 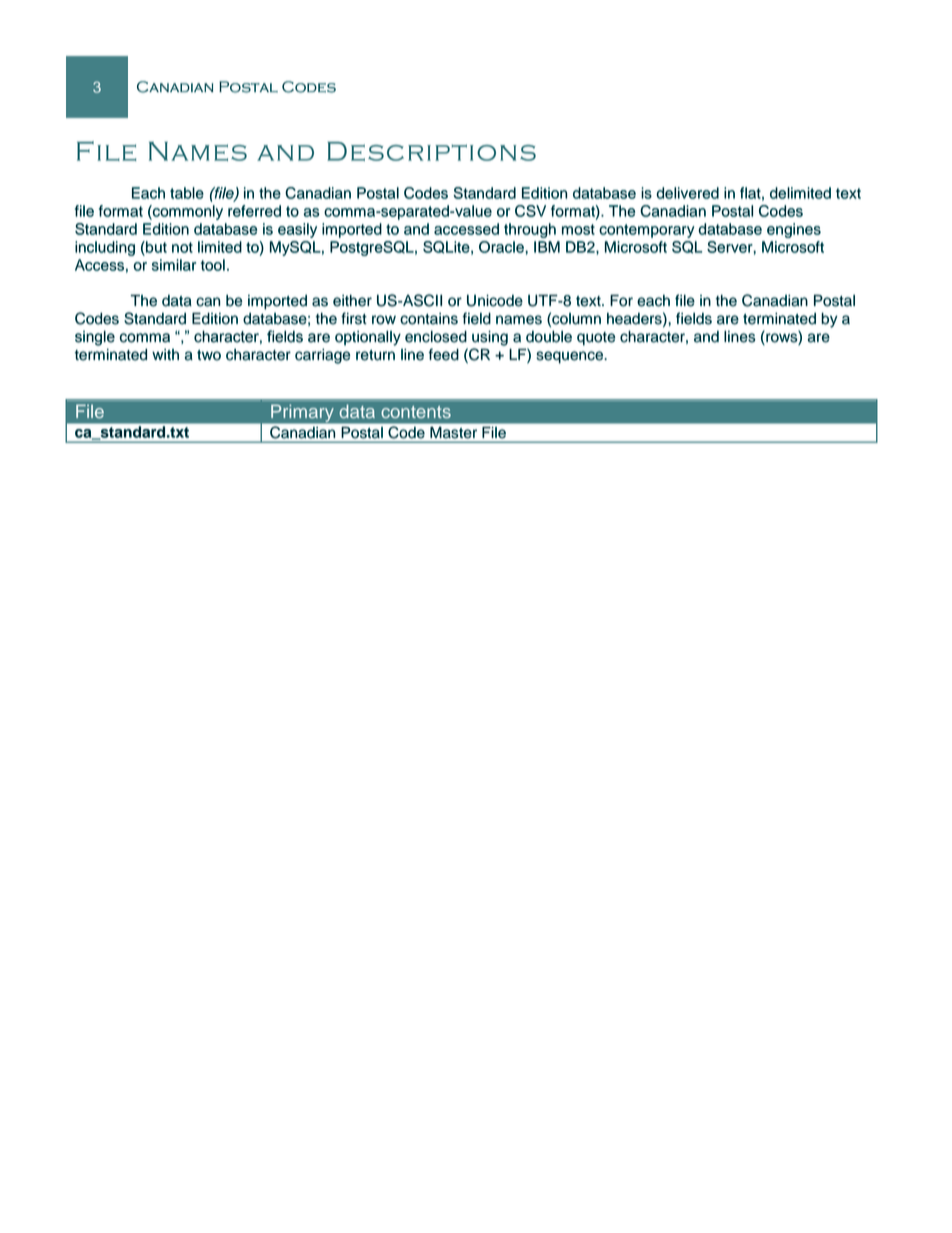 What do you see at coordinates (431, 151) in the screenshot?
I see `Descriptions` at bounding box center [431, 151].
